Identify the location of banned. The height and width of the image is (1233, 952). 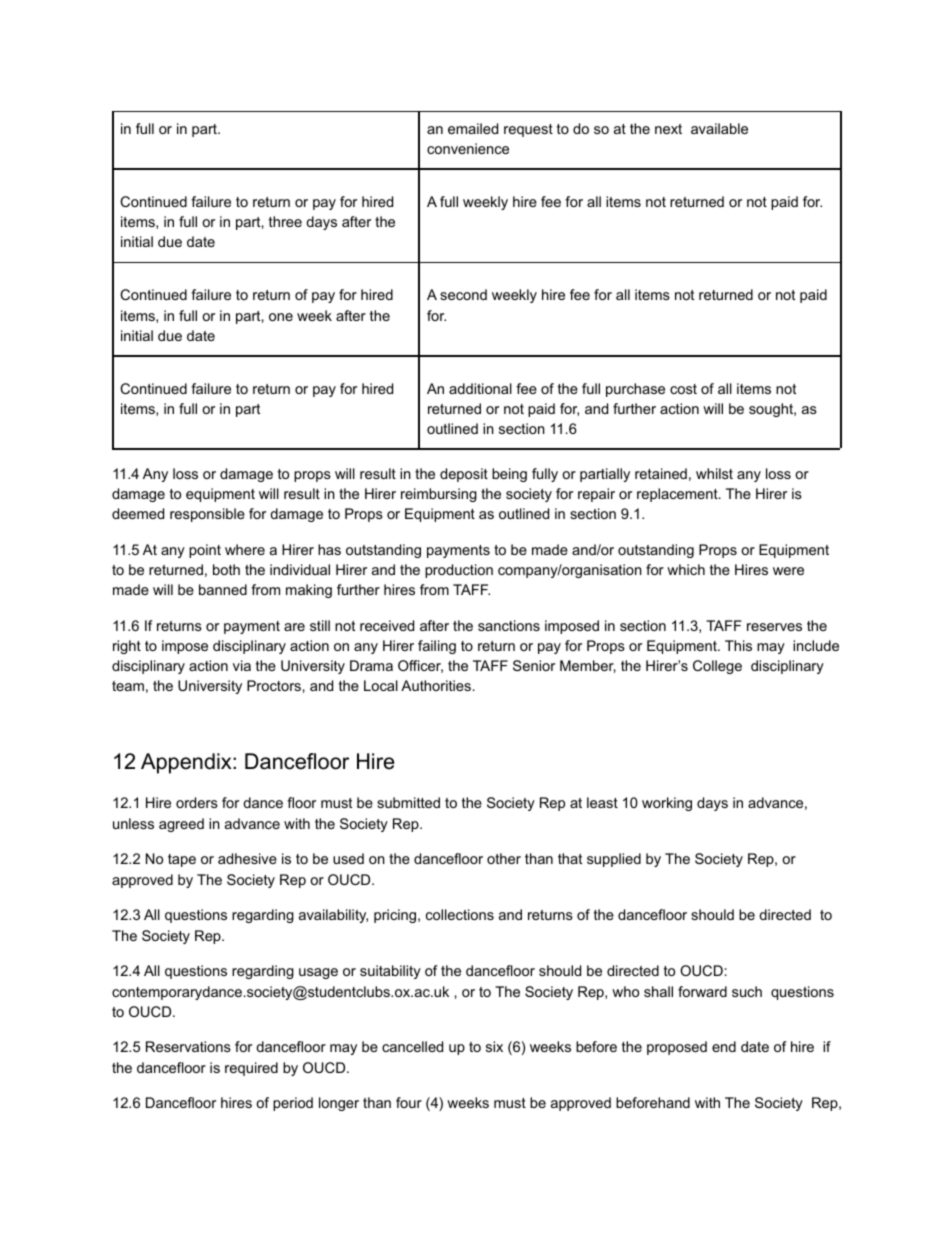
(223, 589).
